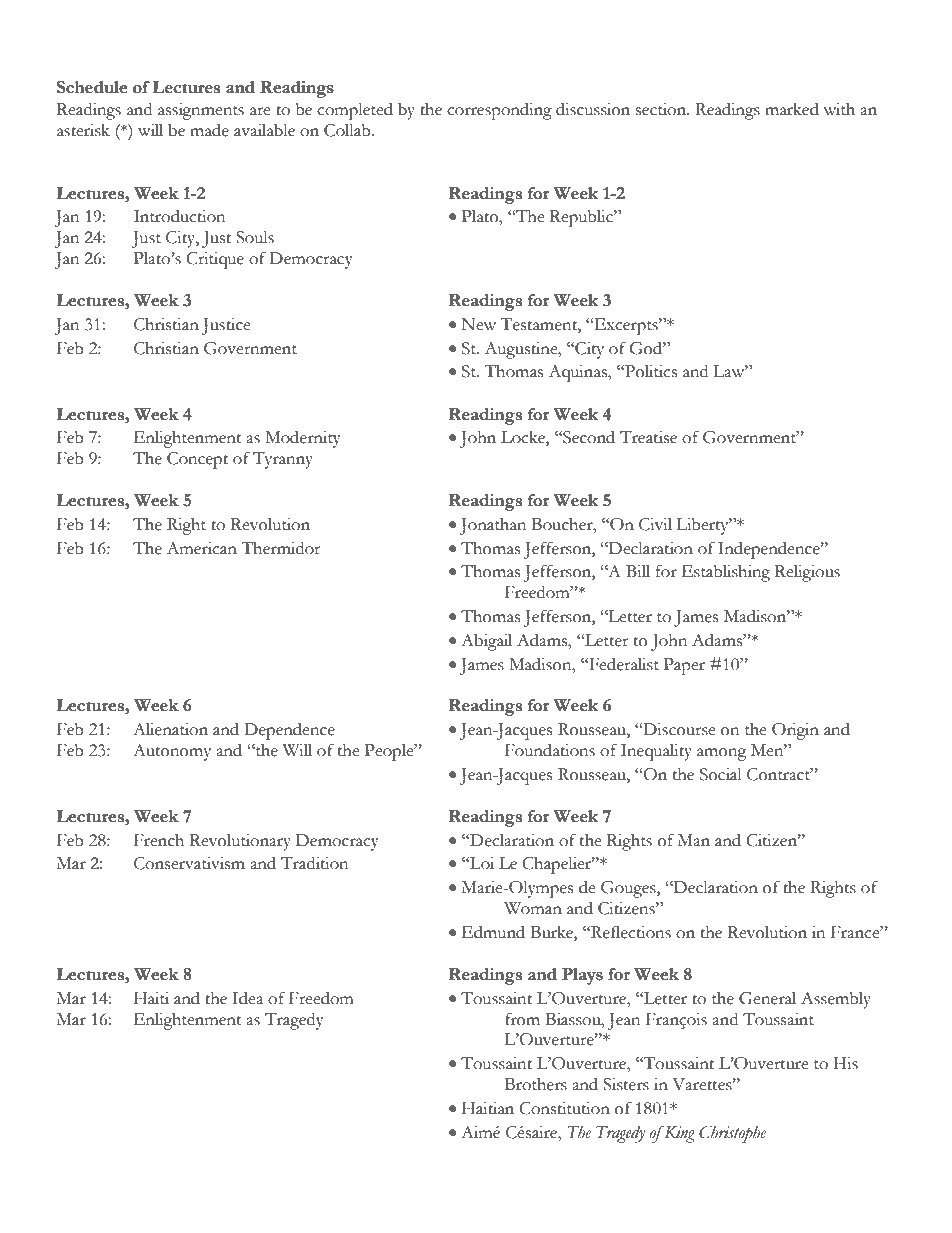 This screenshot has height=1233, width=952. What do you see at coordinates (202, 548) in the screenshot?
I see `American` at bounding box center [202, 548].
